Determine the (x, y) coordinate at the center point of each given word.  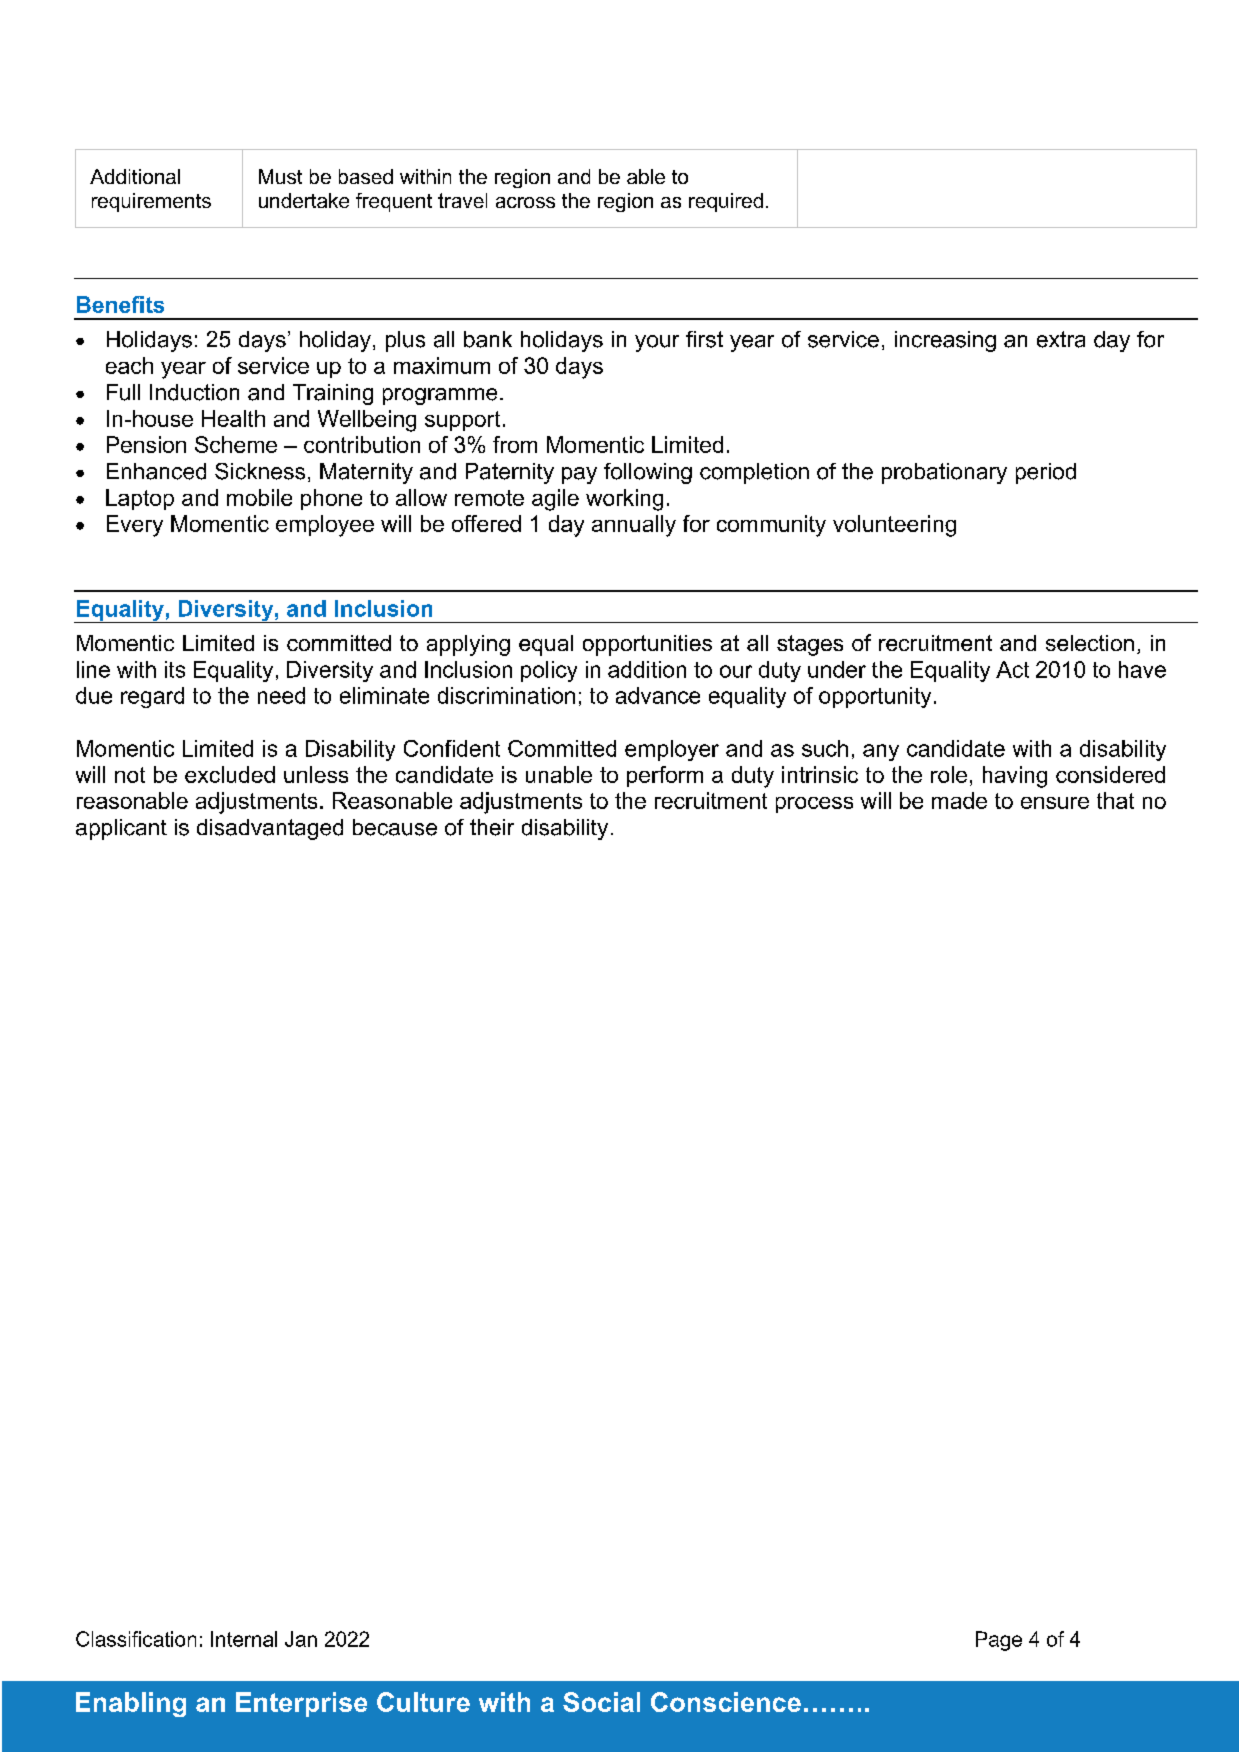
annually (634, 526)
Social (601, 1702)
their (492, 827)
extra (1061, 339)
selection (1090, 643)
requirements (151, 202)
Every (135, 526)
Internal (244, 1639)
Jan (301, 1639)
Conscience (726, 1702)
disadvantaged (270, 829)
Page (999, 1641)
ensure (1055, 803)
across (525, 202)
